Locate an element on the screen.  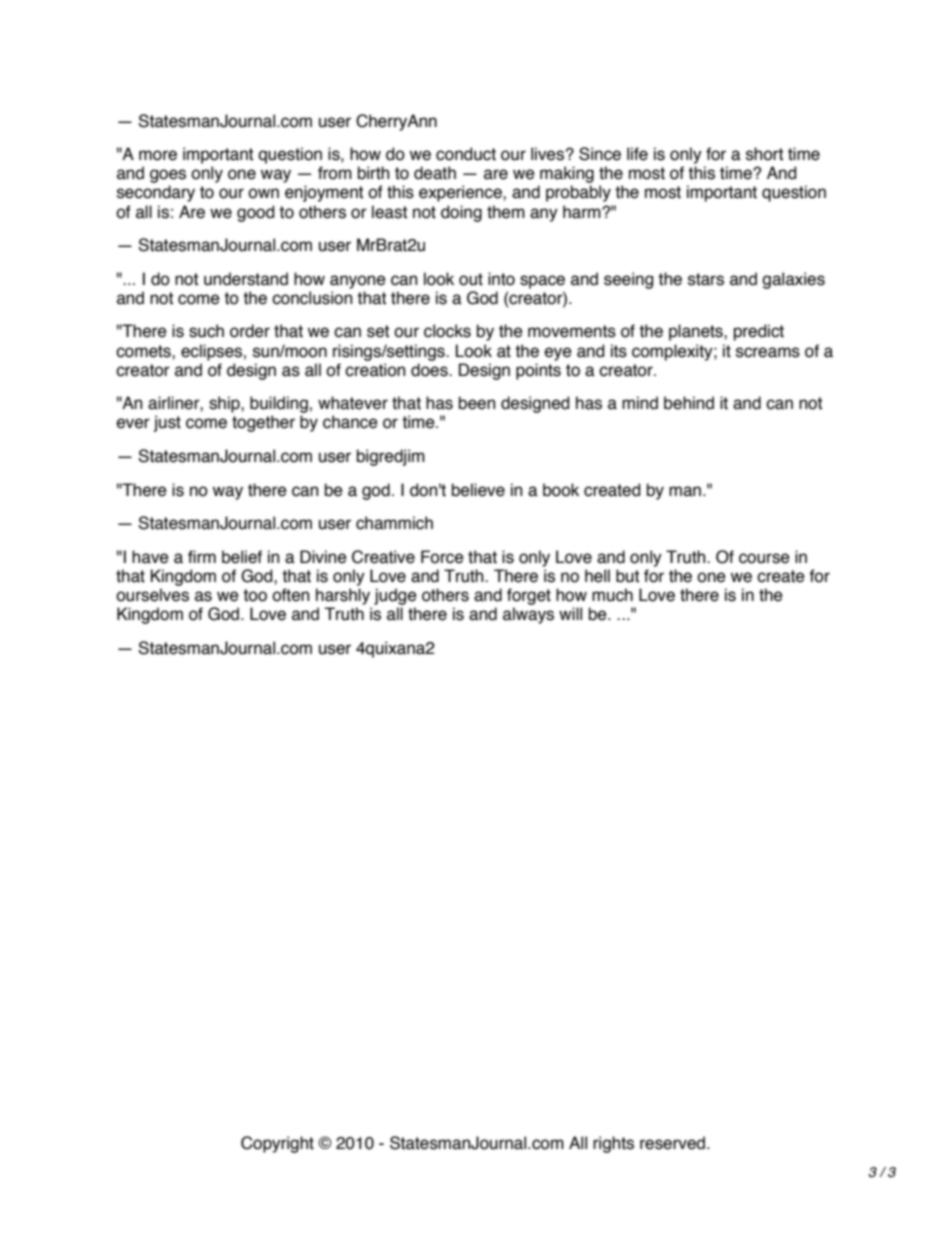
too is located at coordinates (255, 595).
